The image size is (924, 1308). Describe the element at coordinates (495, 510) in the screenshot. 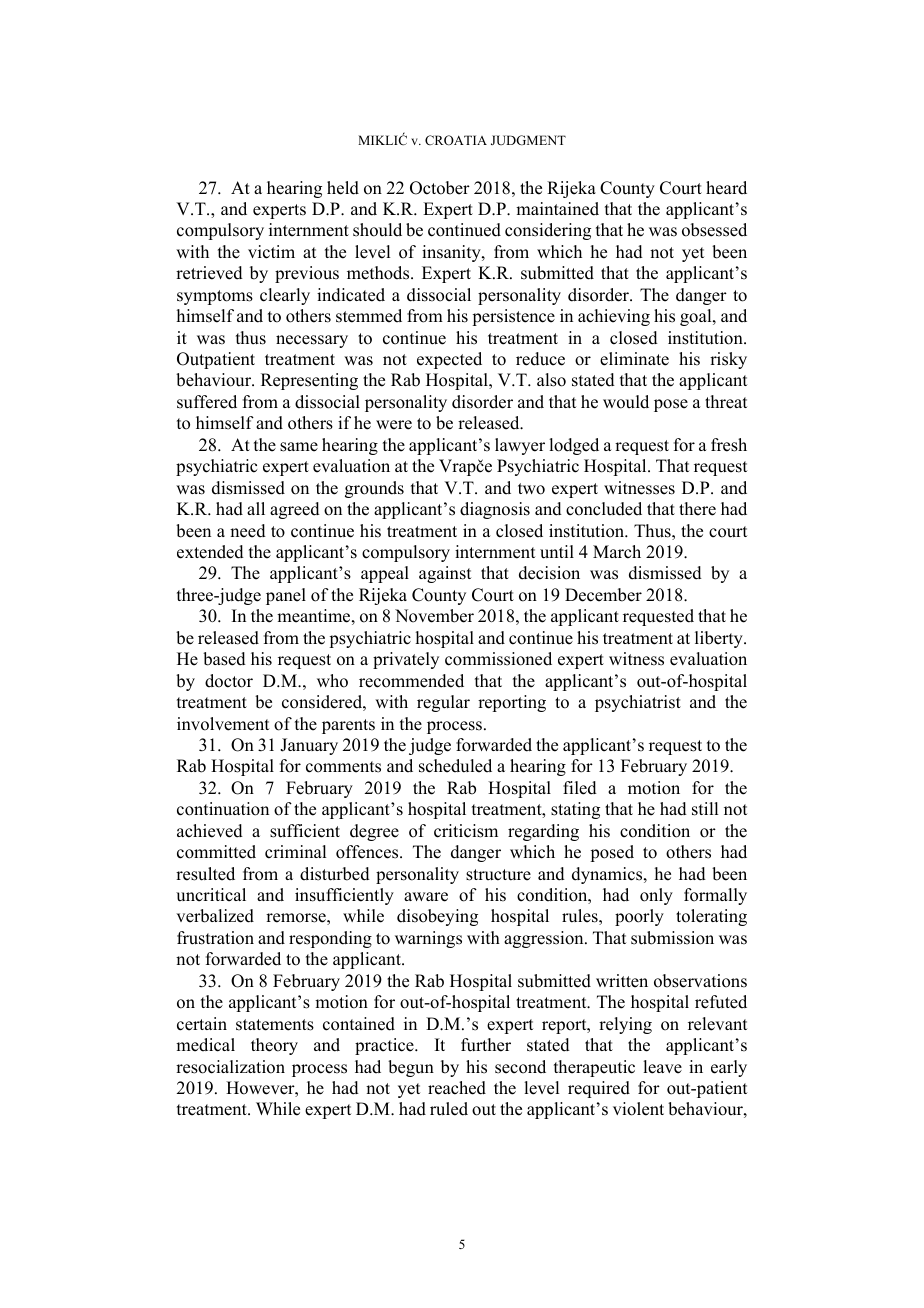

I see `diagnosis` at that location.
